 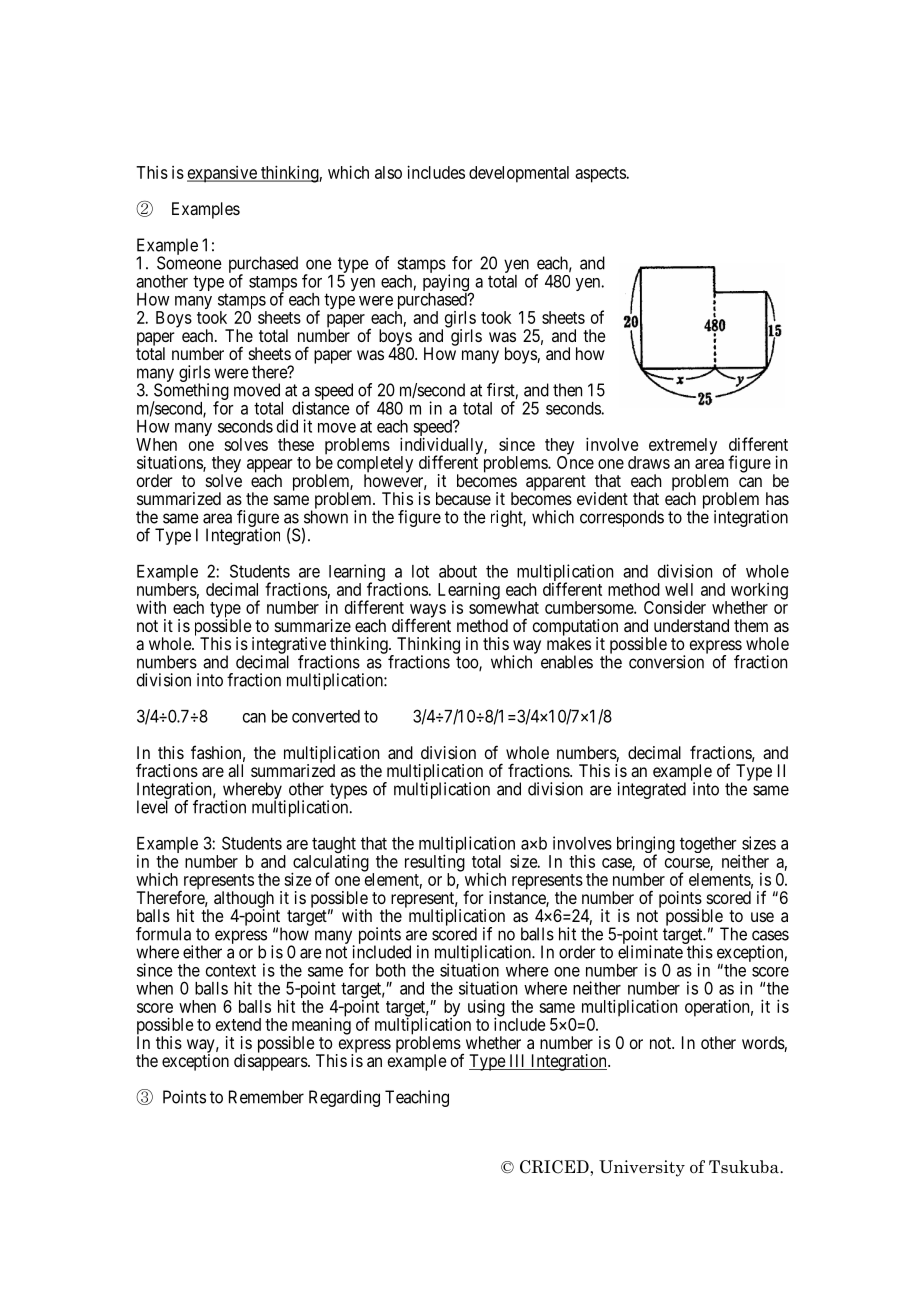 I want to click on Remember, so click(x=266, y=1097).
